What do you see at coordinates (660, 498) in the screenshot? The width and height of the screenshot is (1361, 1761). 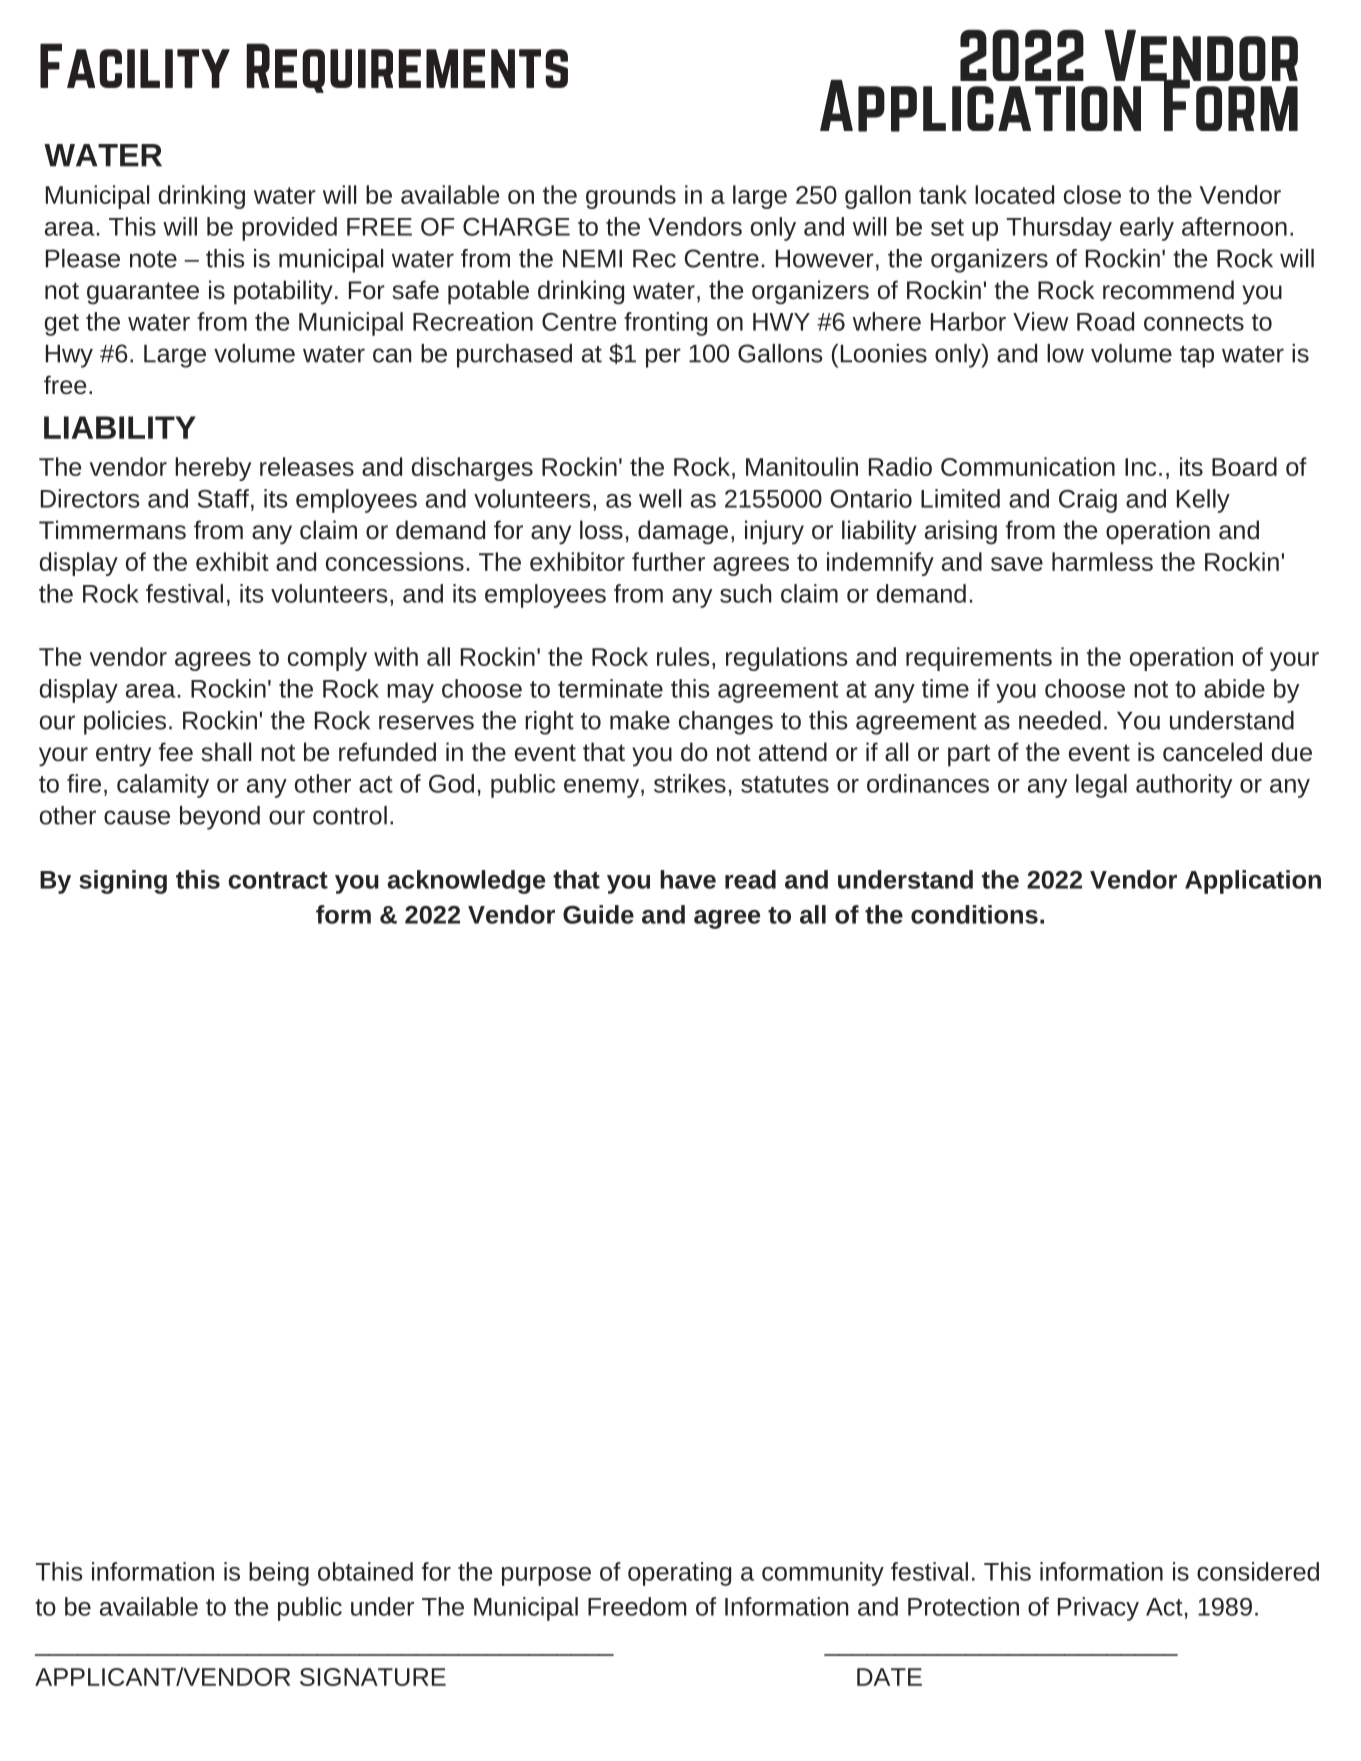 I see `well` at bounding box center [660, 498].
